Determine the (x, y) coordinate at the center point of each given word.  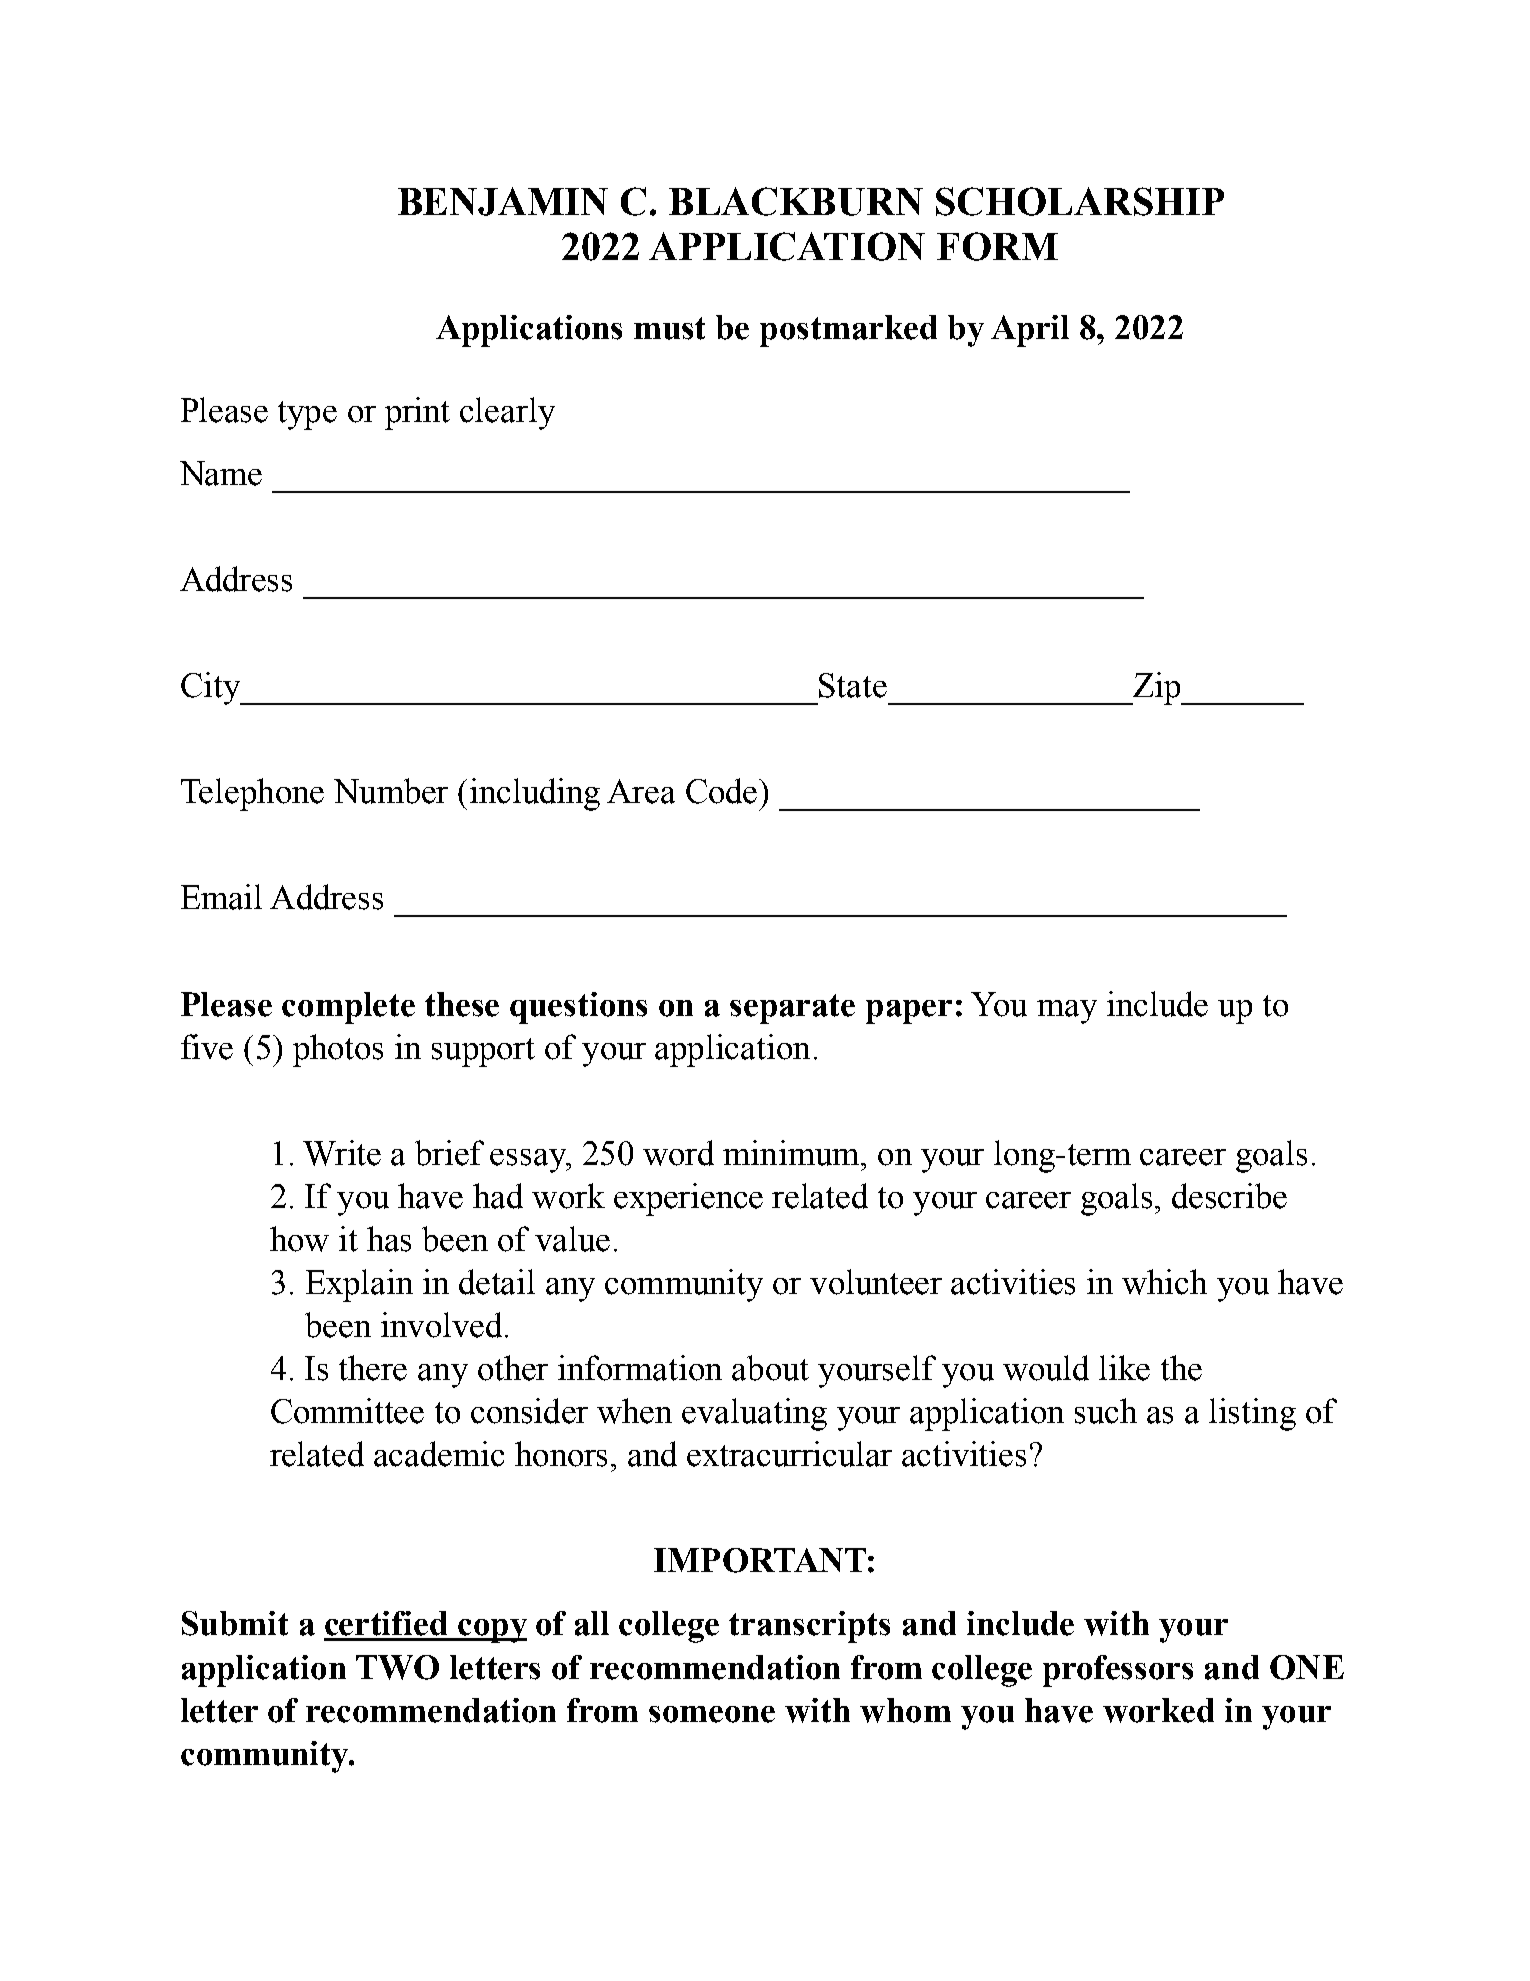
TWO (397, 1667)
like (1124, 1368)
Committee (347, 1411)
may (1067, 1012)
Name (221, 473)
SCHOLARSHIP (1080, 201)
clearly (507, 413)
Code (723, 791)
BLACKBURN (796, 201)
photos (338, 1050)
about (770, 1368)
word (678, 1153)
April (1030, 331)
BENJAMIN (503, 201)
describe (1229, 1196)
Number (391, 791)
